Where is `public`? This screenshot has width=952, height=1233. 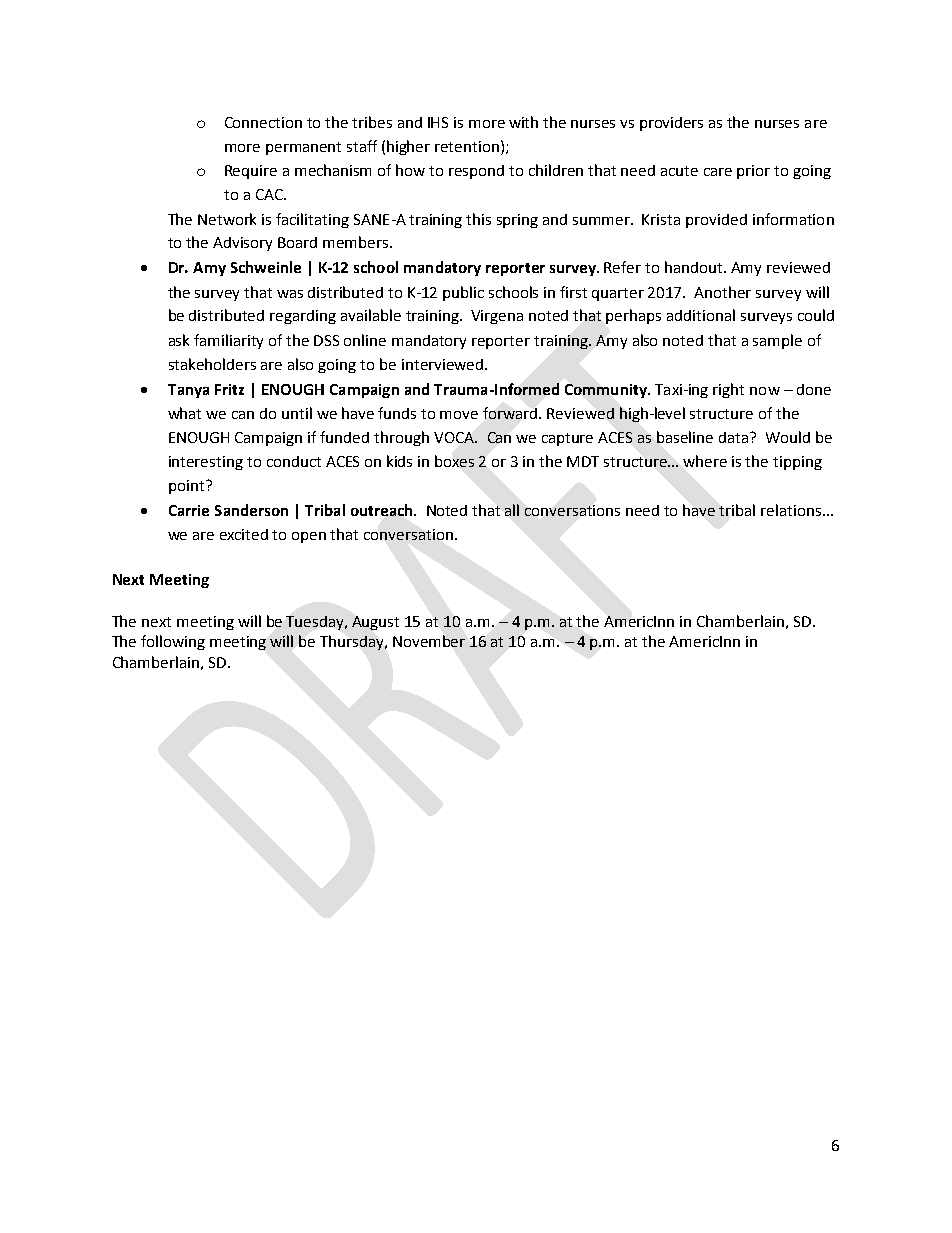 public is located at coordinates (463, 293).
